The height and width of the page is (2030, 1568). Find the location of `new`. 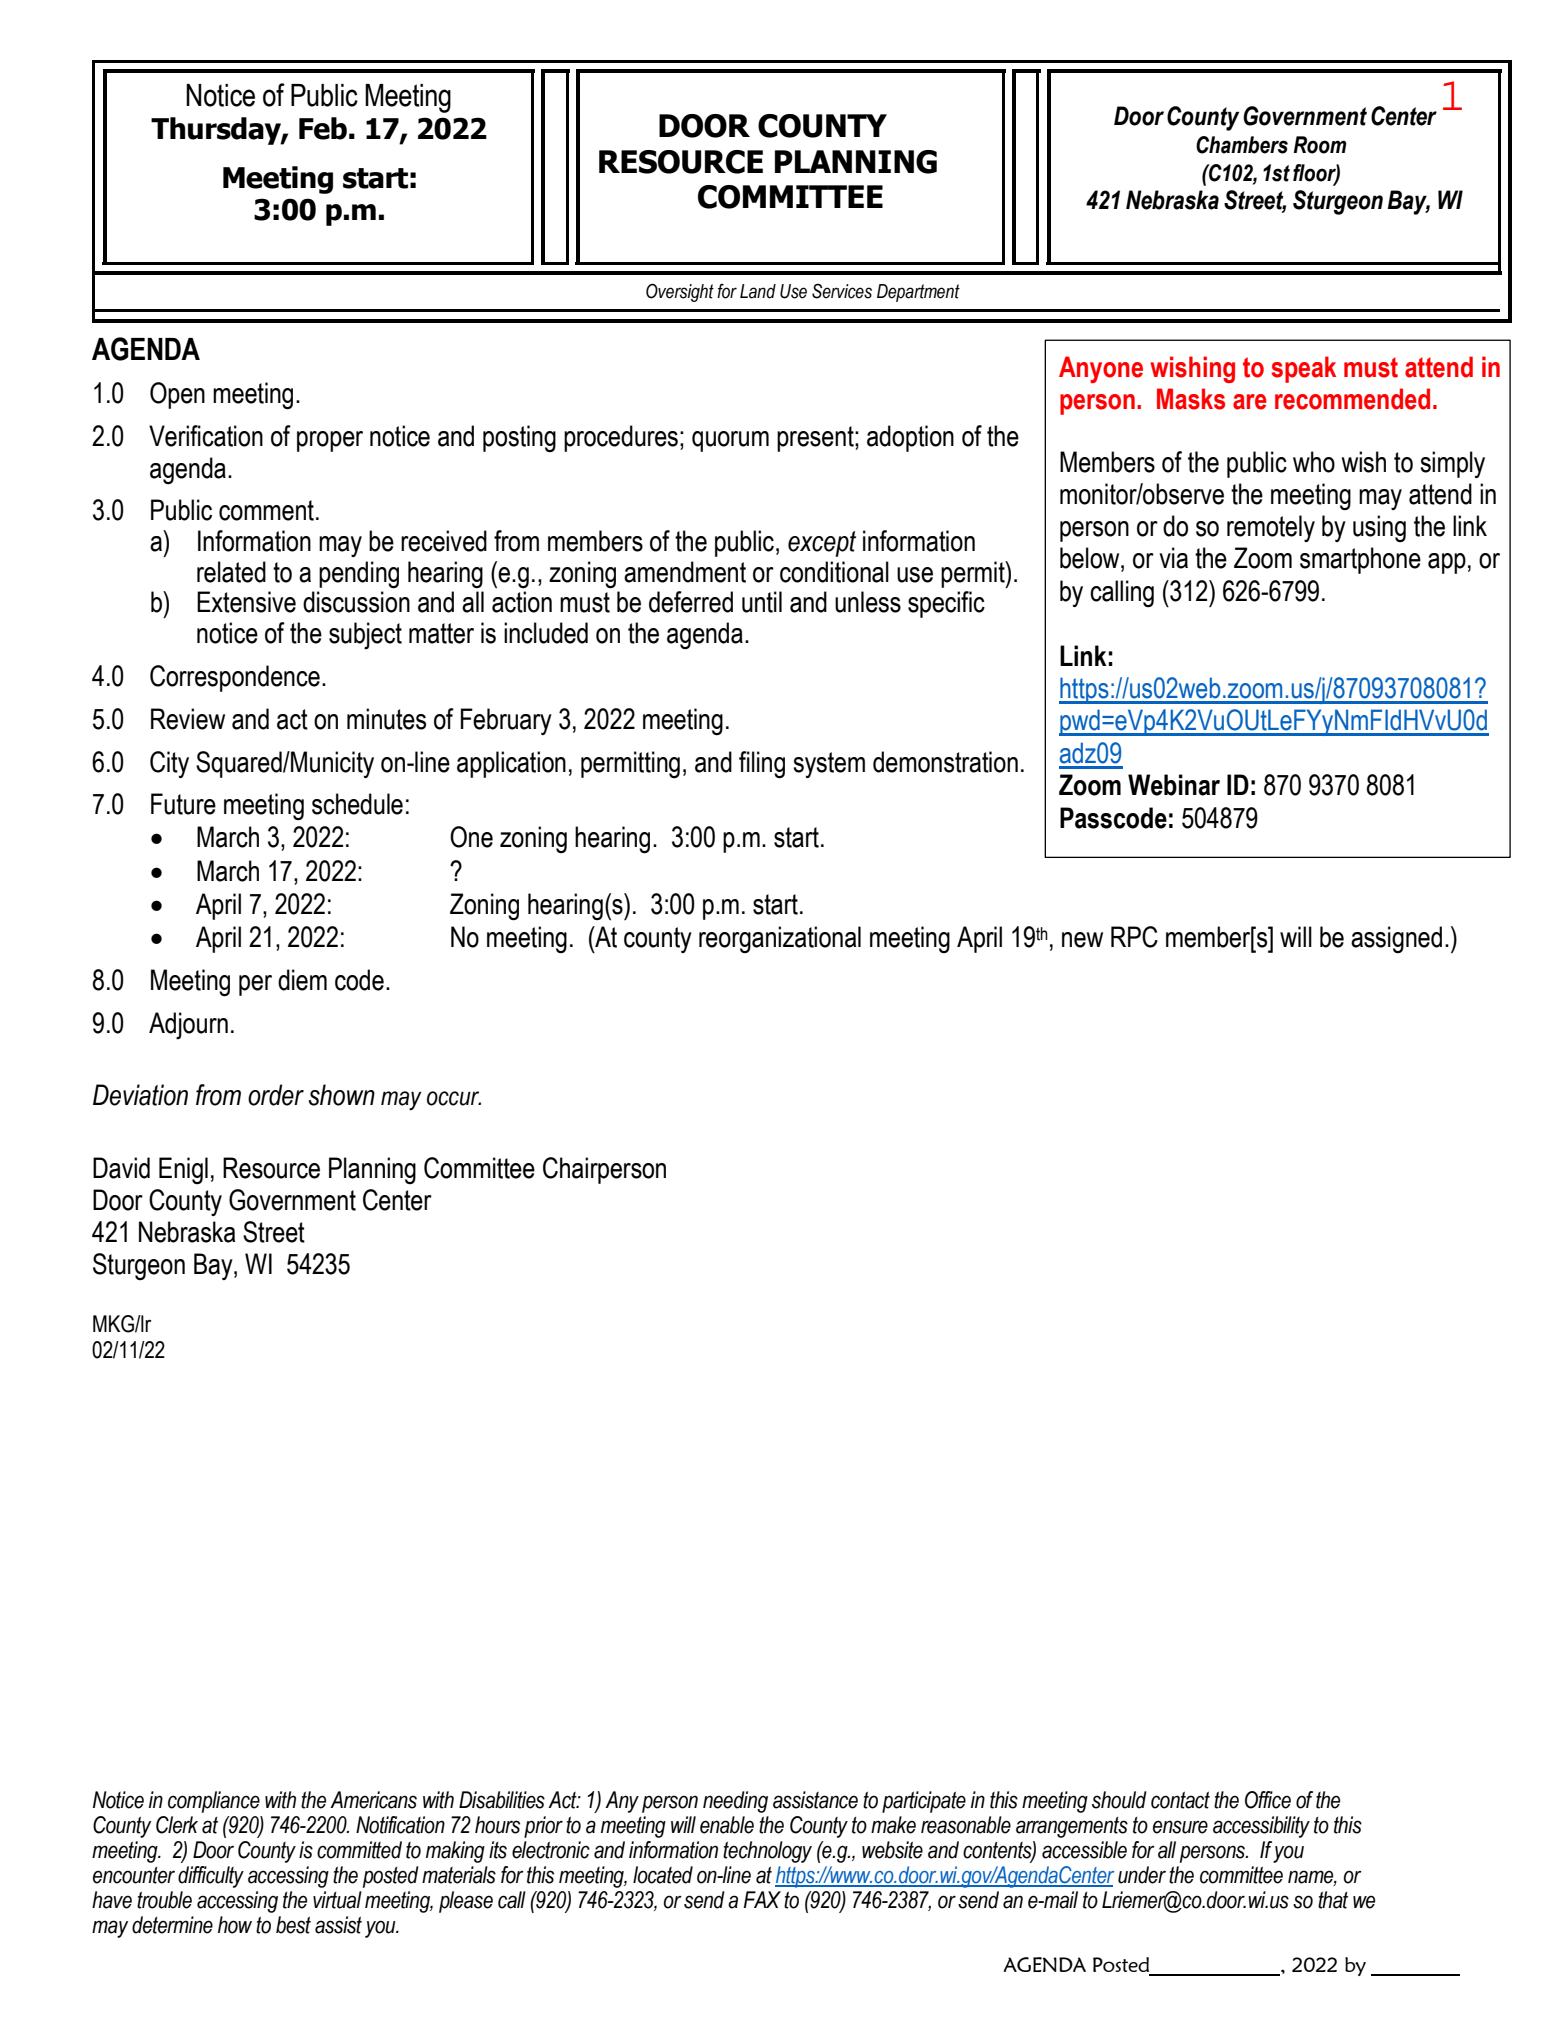

new is located at coordinates (1082, 940).
